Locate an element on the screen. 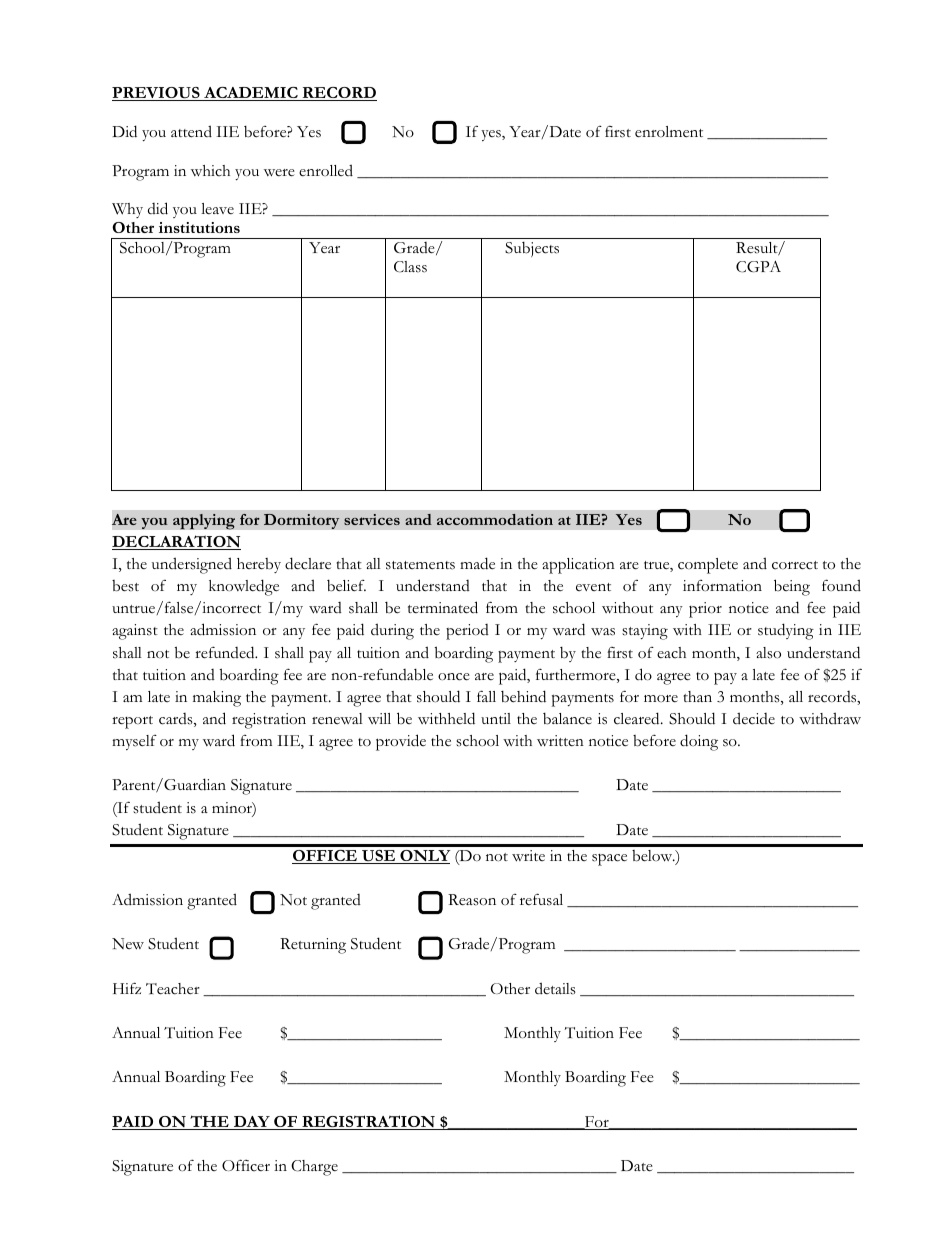 Image resolution: width=952 pixels, height=1233 pixels. myself is located at coordinates (134, 742).
